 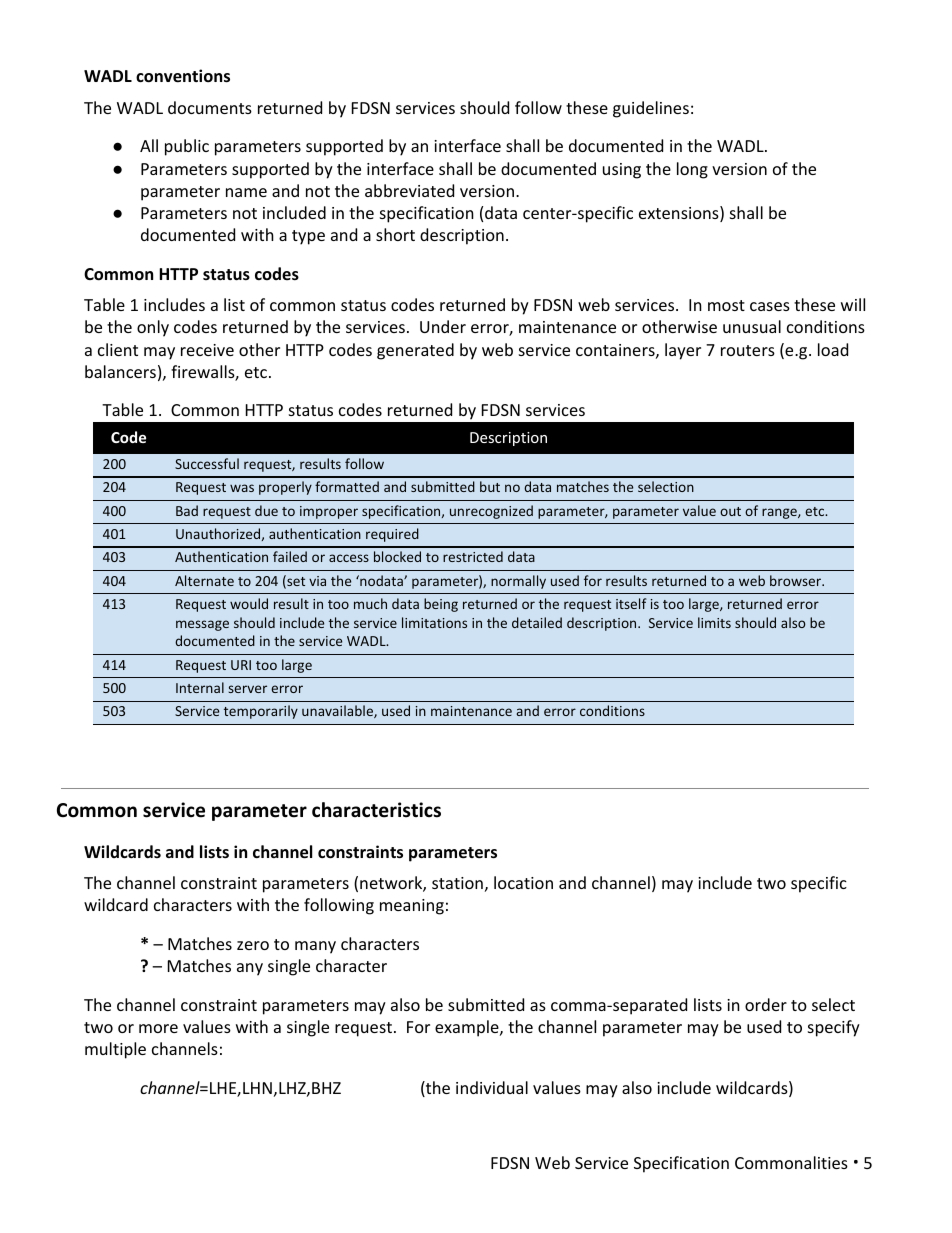 I want to click on guidelines, so click(x=651, y=109).
